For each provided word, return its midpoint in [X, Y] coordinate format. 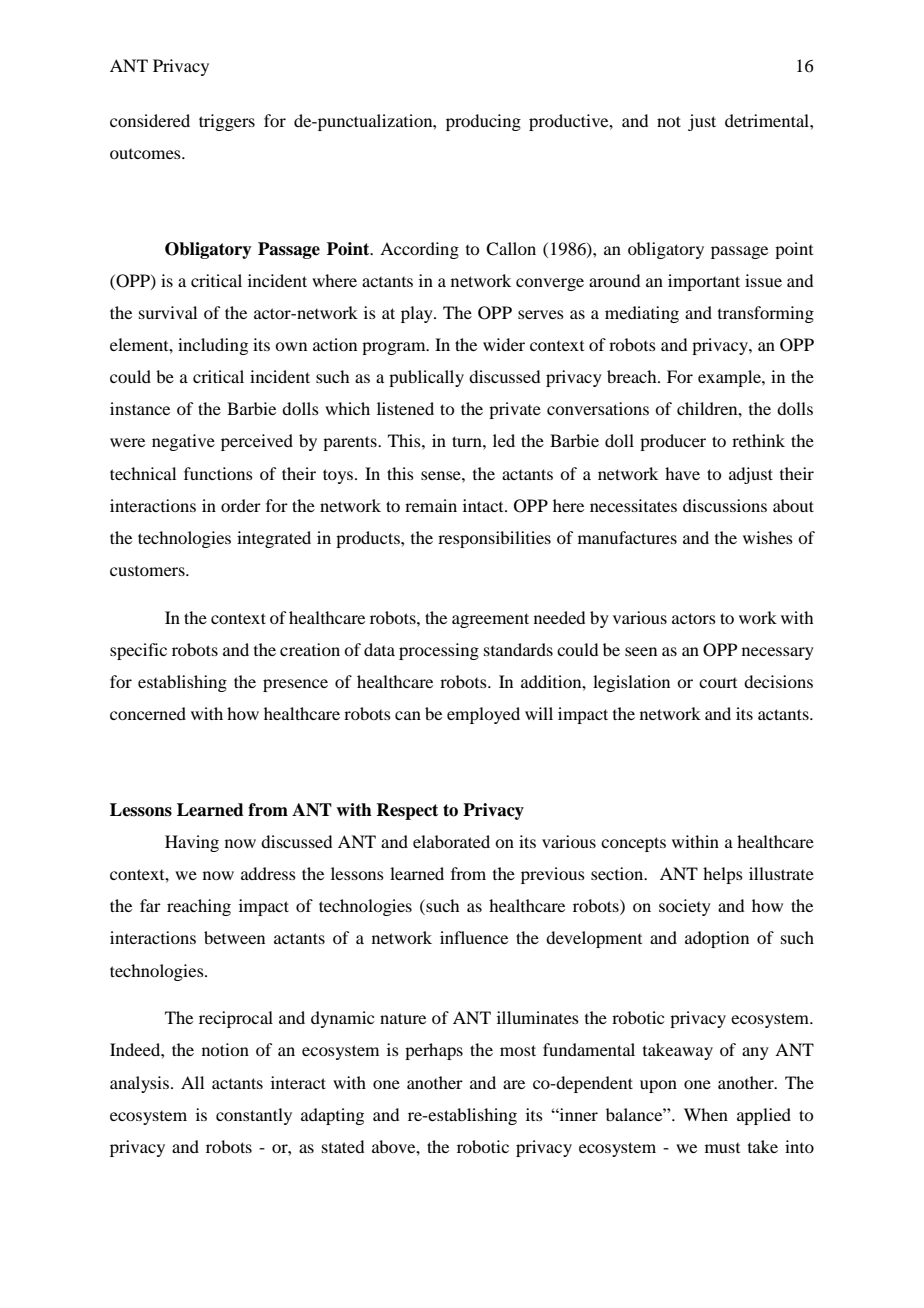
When [706, 1114]
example [730, 378]
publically [426, 378]
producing [483, 122]
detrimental [768, 120]
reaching [199, 907]
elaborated [451, 841]
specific [138, 651]
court [718, 683]
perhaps [434, 1051]
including [213, 346]
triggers [227, 122]
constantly [254, 1116]
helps [723, 875]
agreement [490, 620]
